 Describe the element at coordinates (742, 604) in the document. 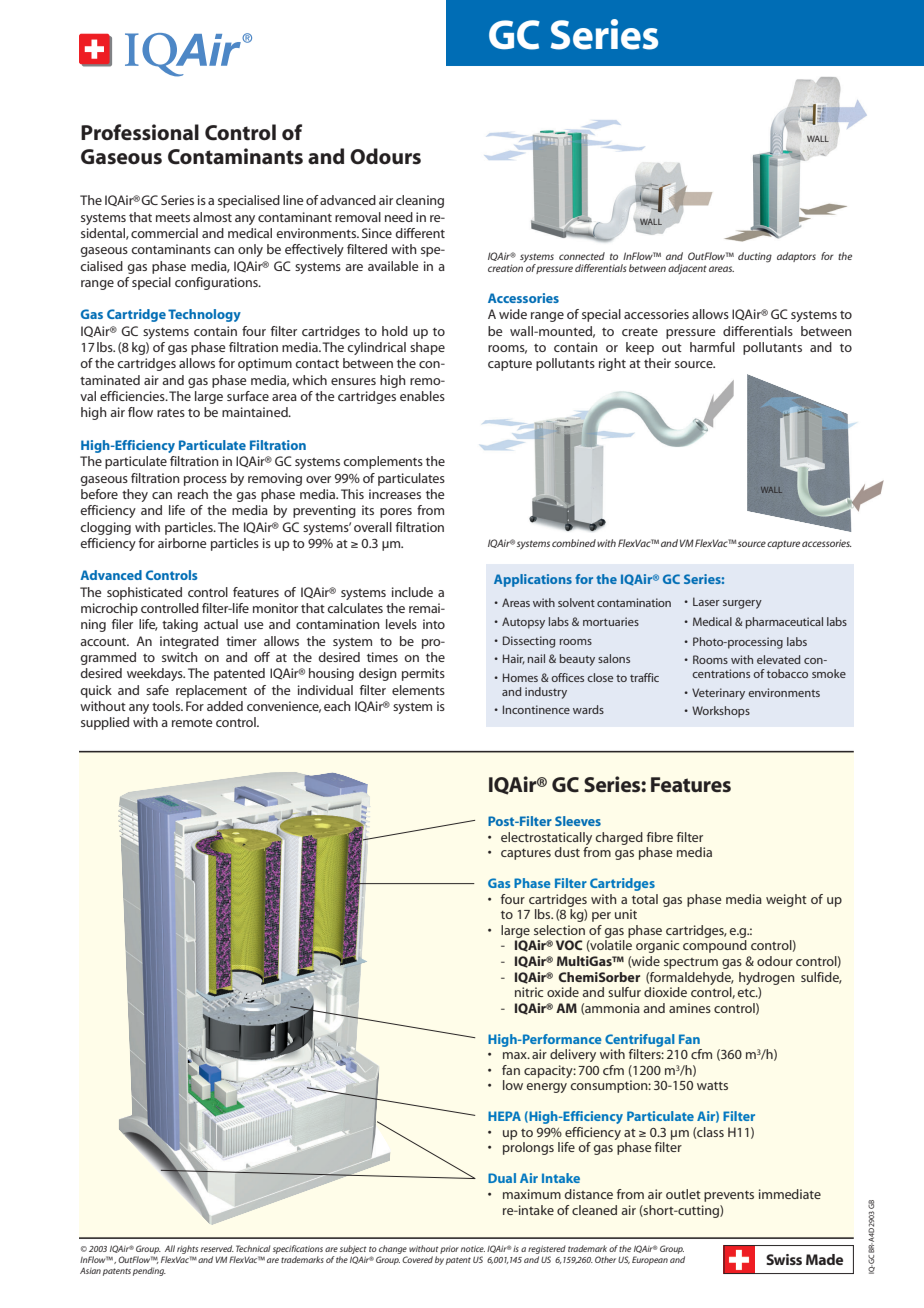

I see `surgery` at that location.
